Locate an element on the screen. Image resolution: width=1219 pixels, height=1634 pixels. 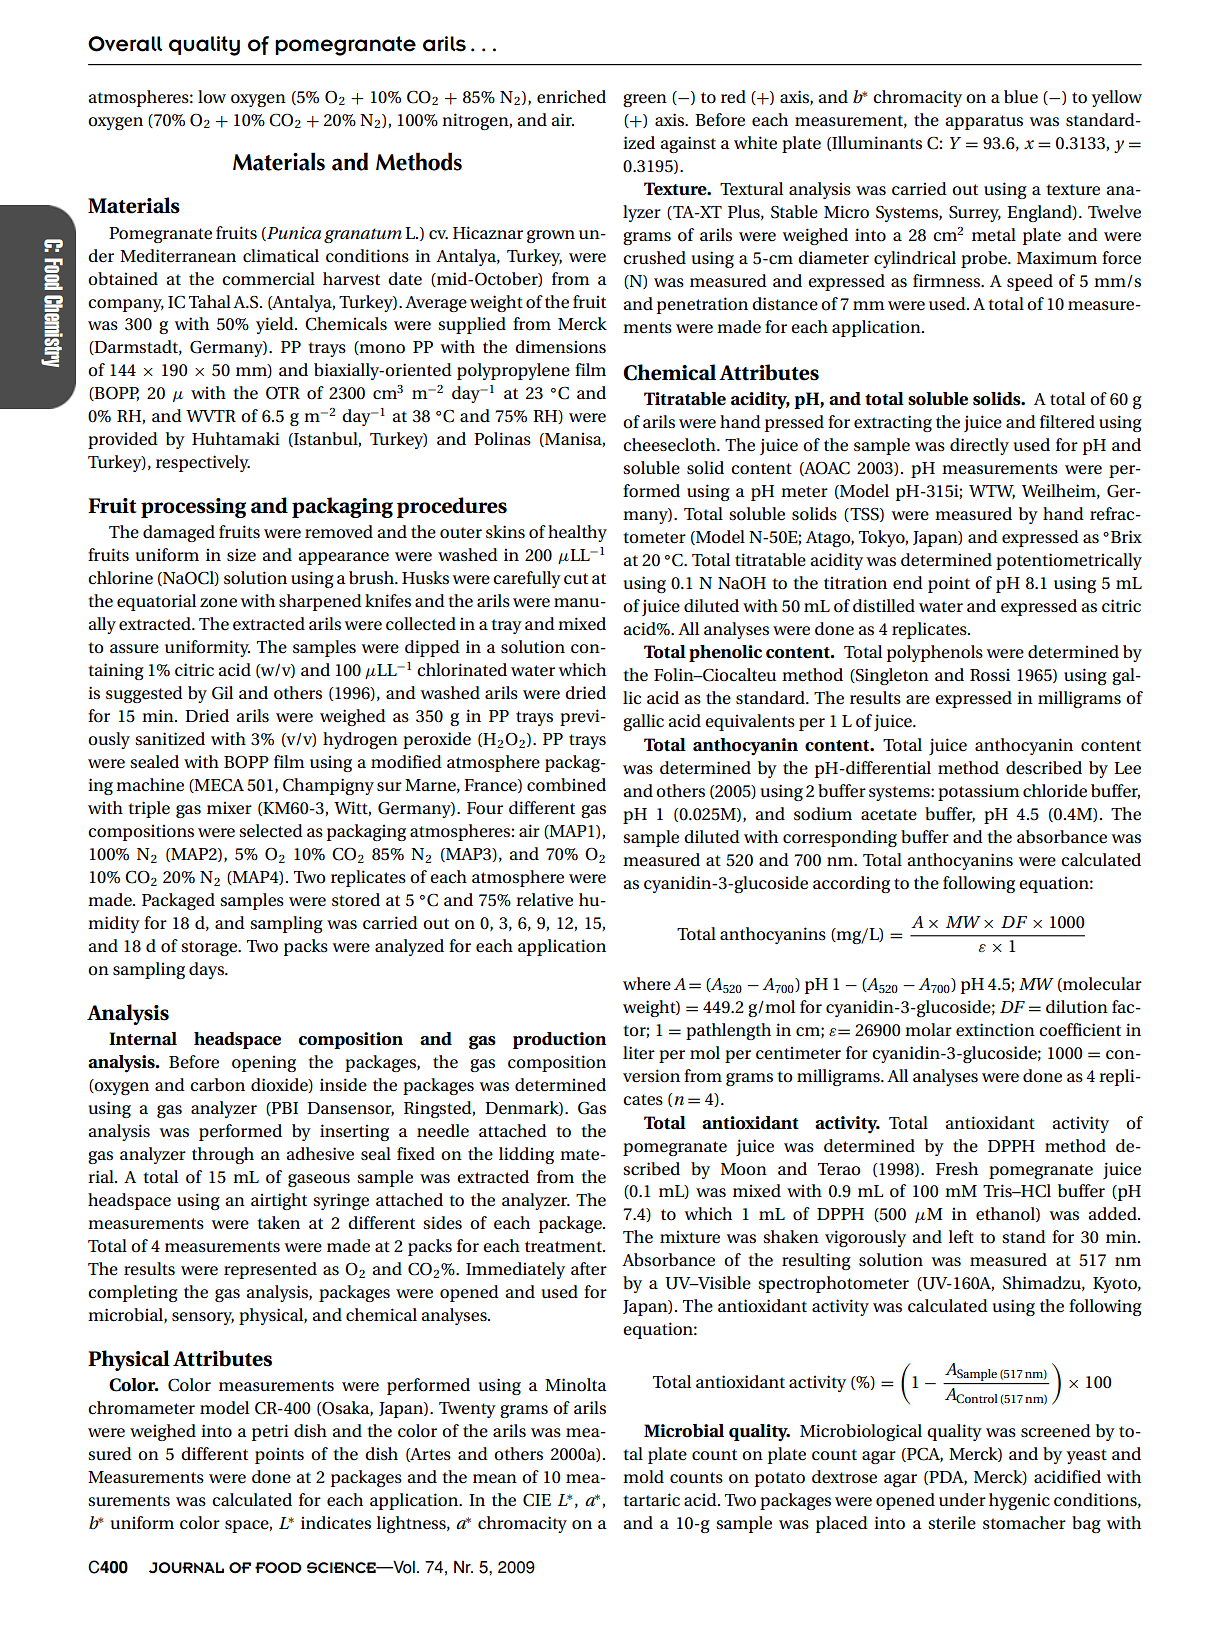
potassium is located at coordinates (979, 792).
